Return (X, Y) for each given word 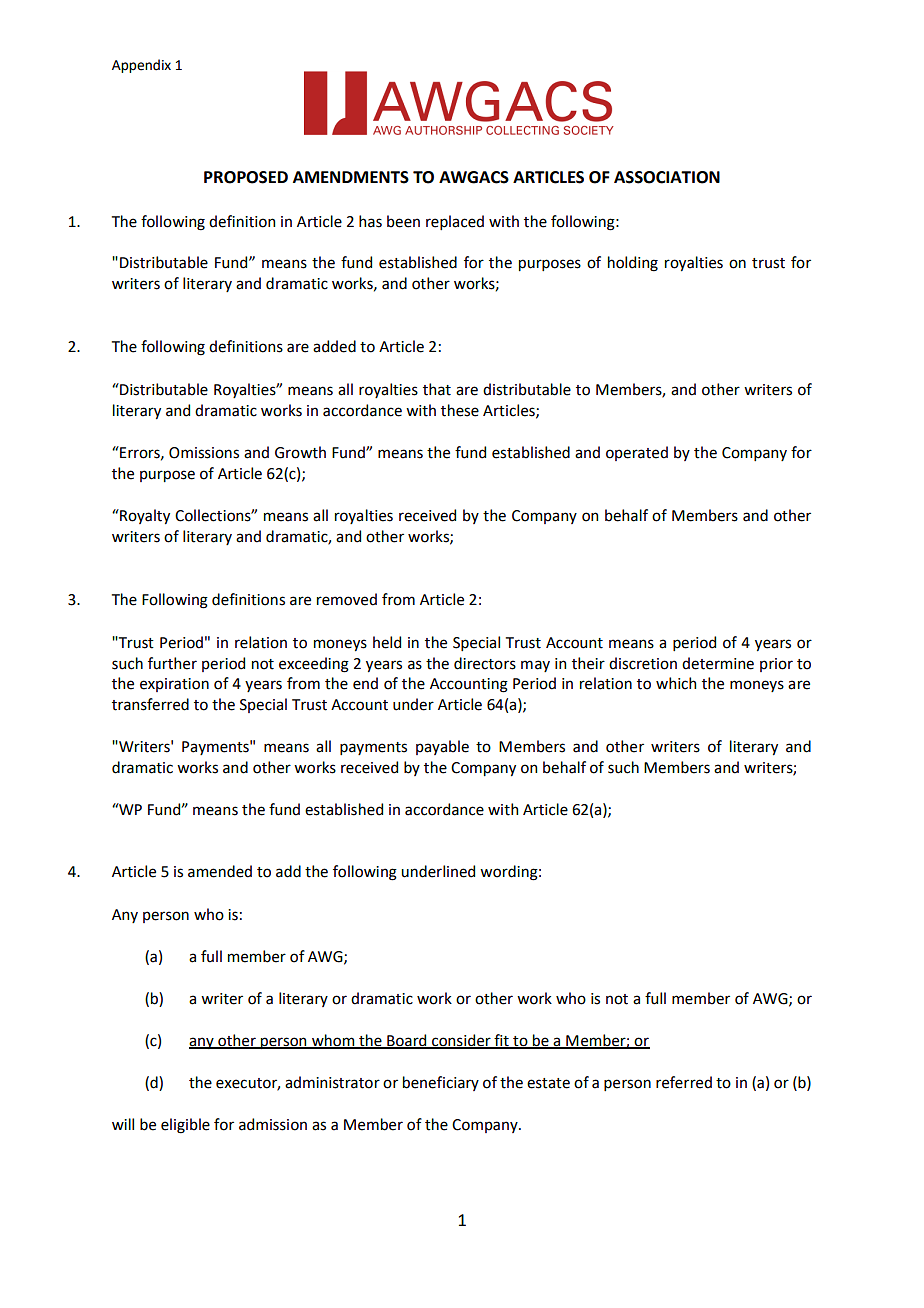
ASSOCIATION (667, 177)
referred (684, 1082)
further (172, 663)
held (387, 642)
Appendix (141, 66)
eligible (185, 1126)
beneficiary (441, 1083)
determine (718, 663)
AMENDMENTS (351, 177)
